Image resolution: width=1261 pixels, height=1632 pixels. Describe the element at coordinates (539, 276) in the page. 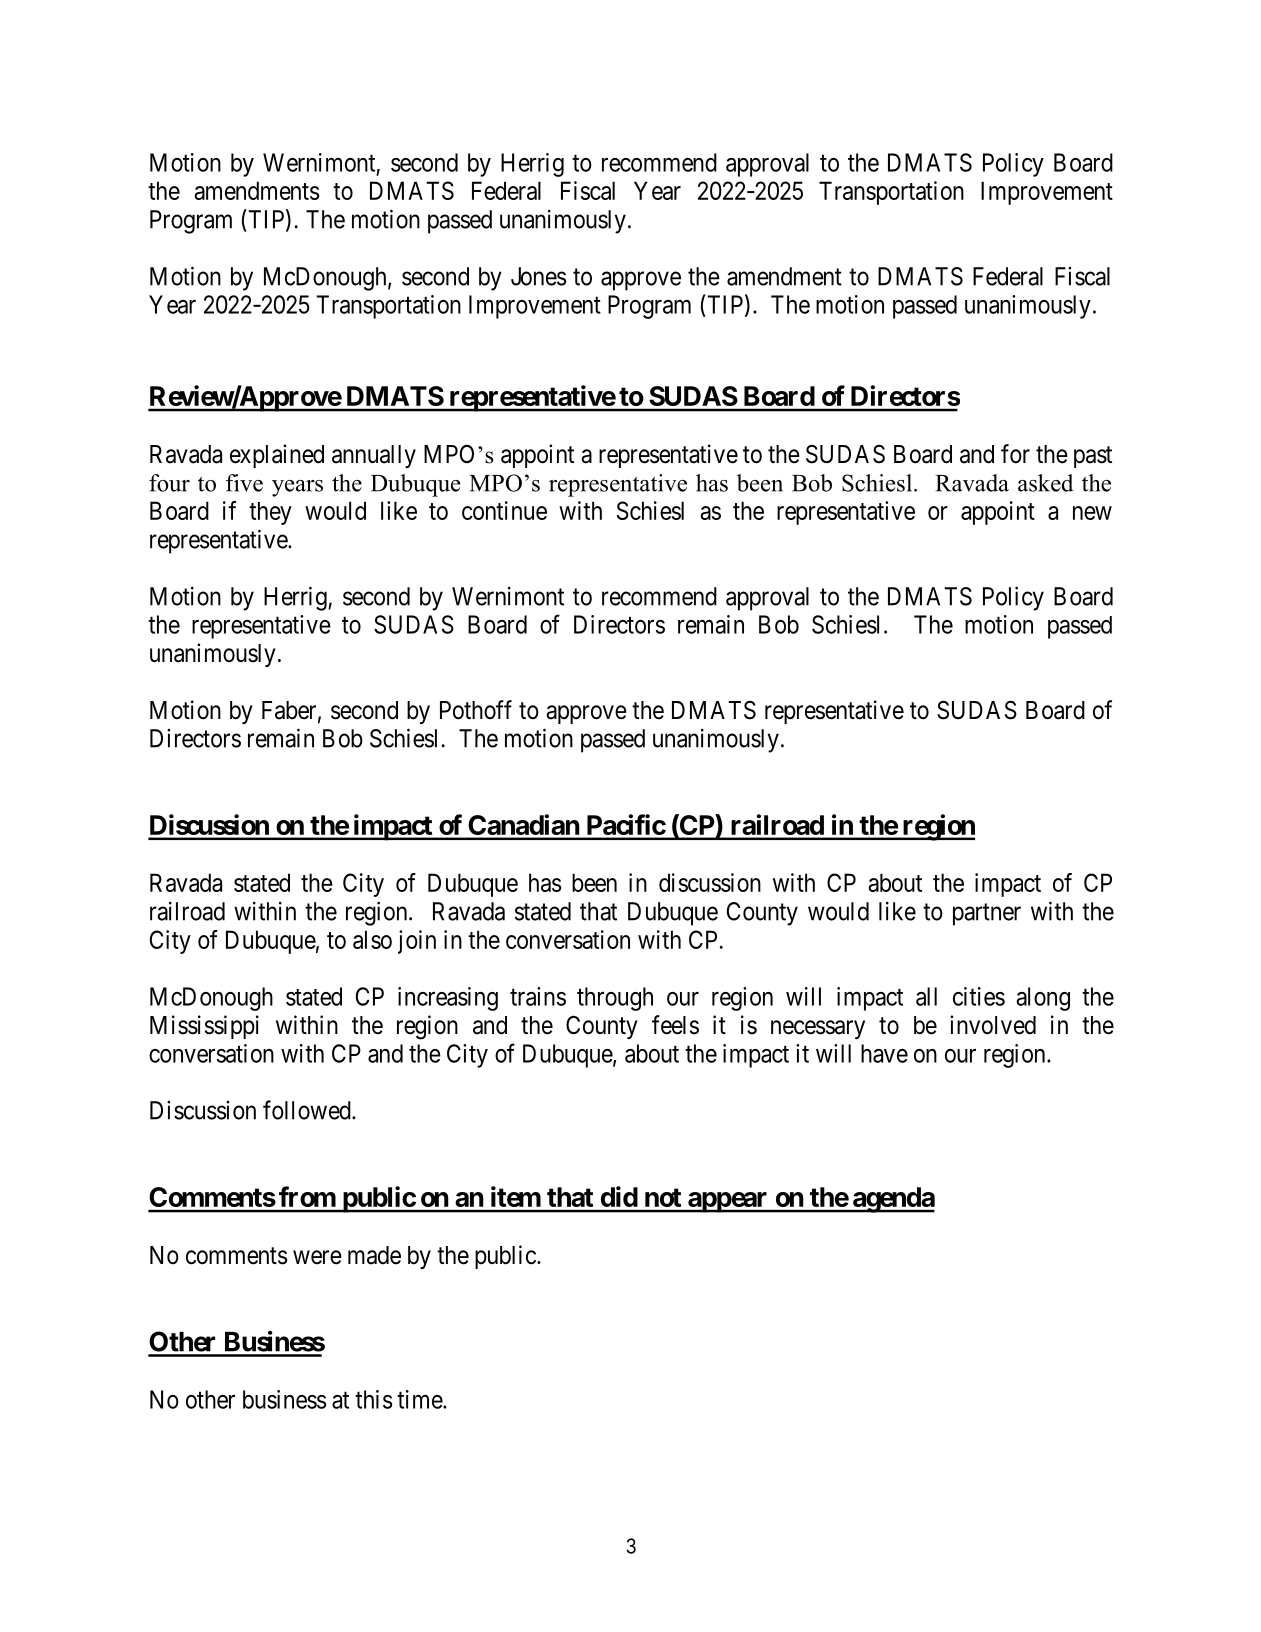

I see `Jones` at that location.
